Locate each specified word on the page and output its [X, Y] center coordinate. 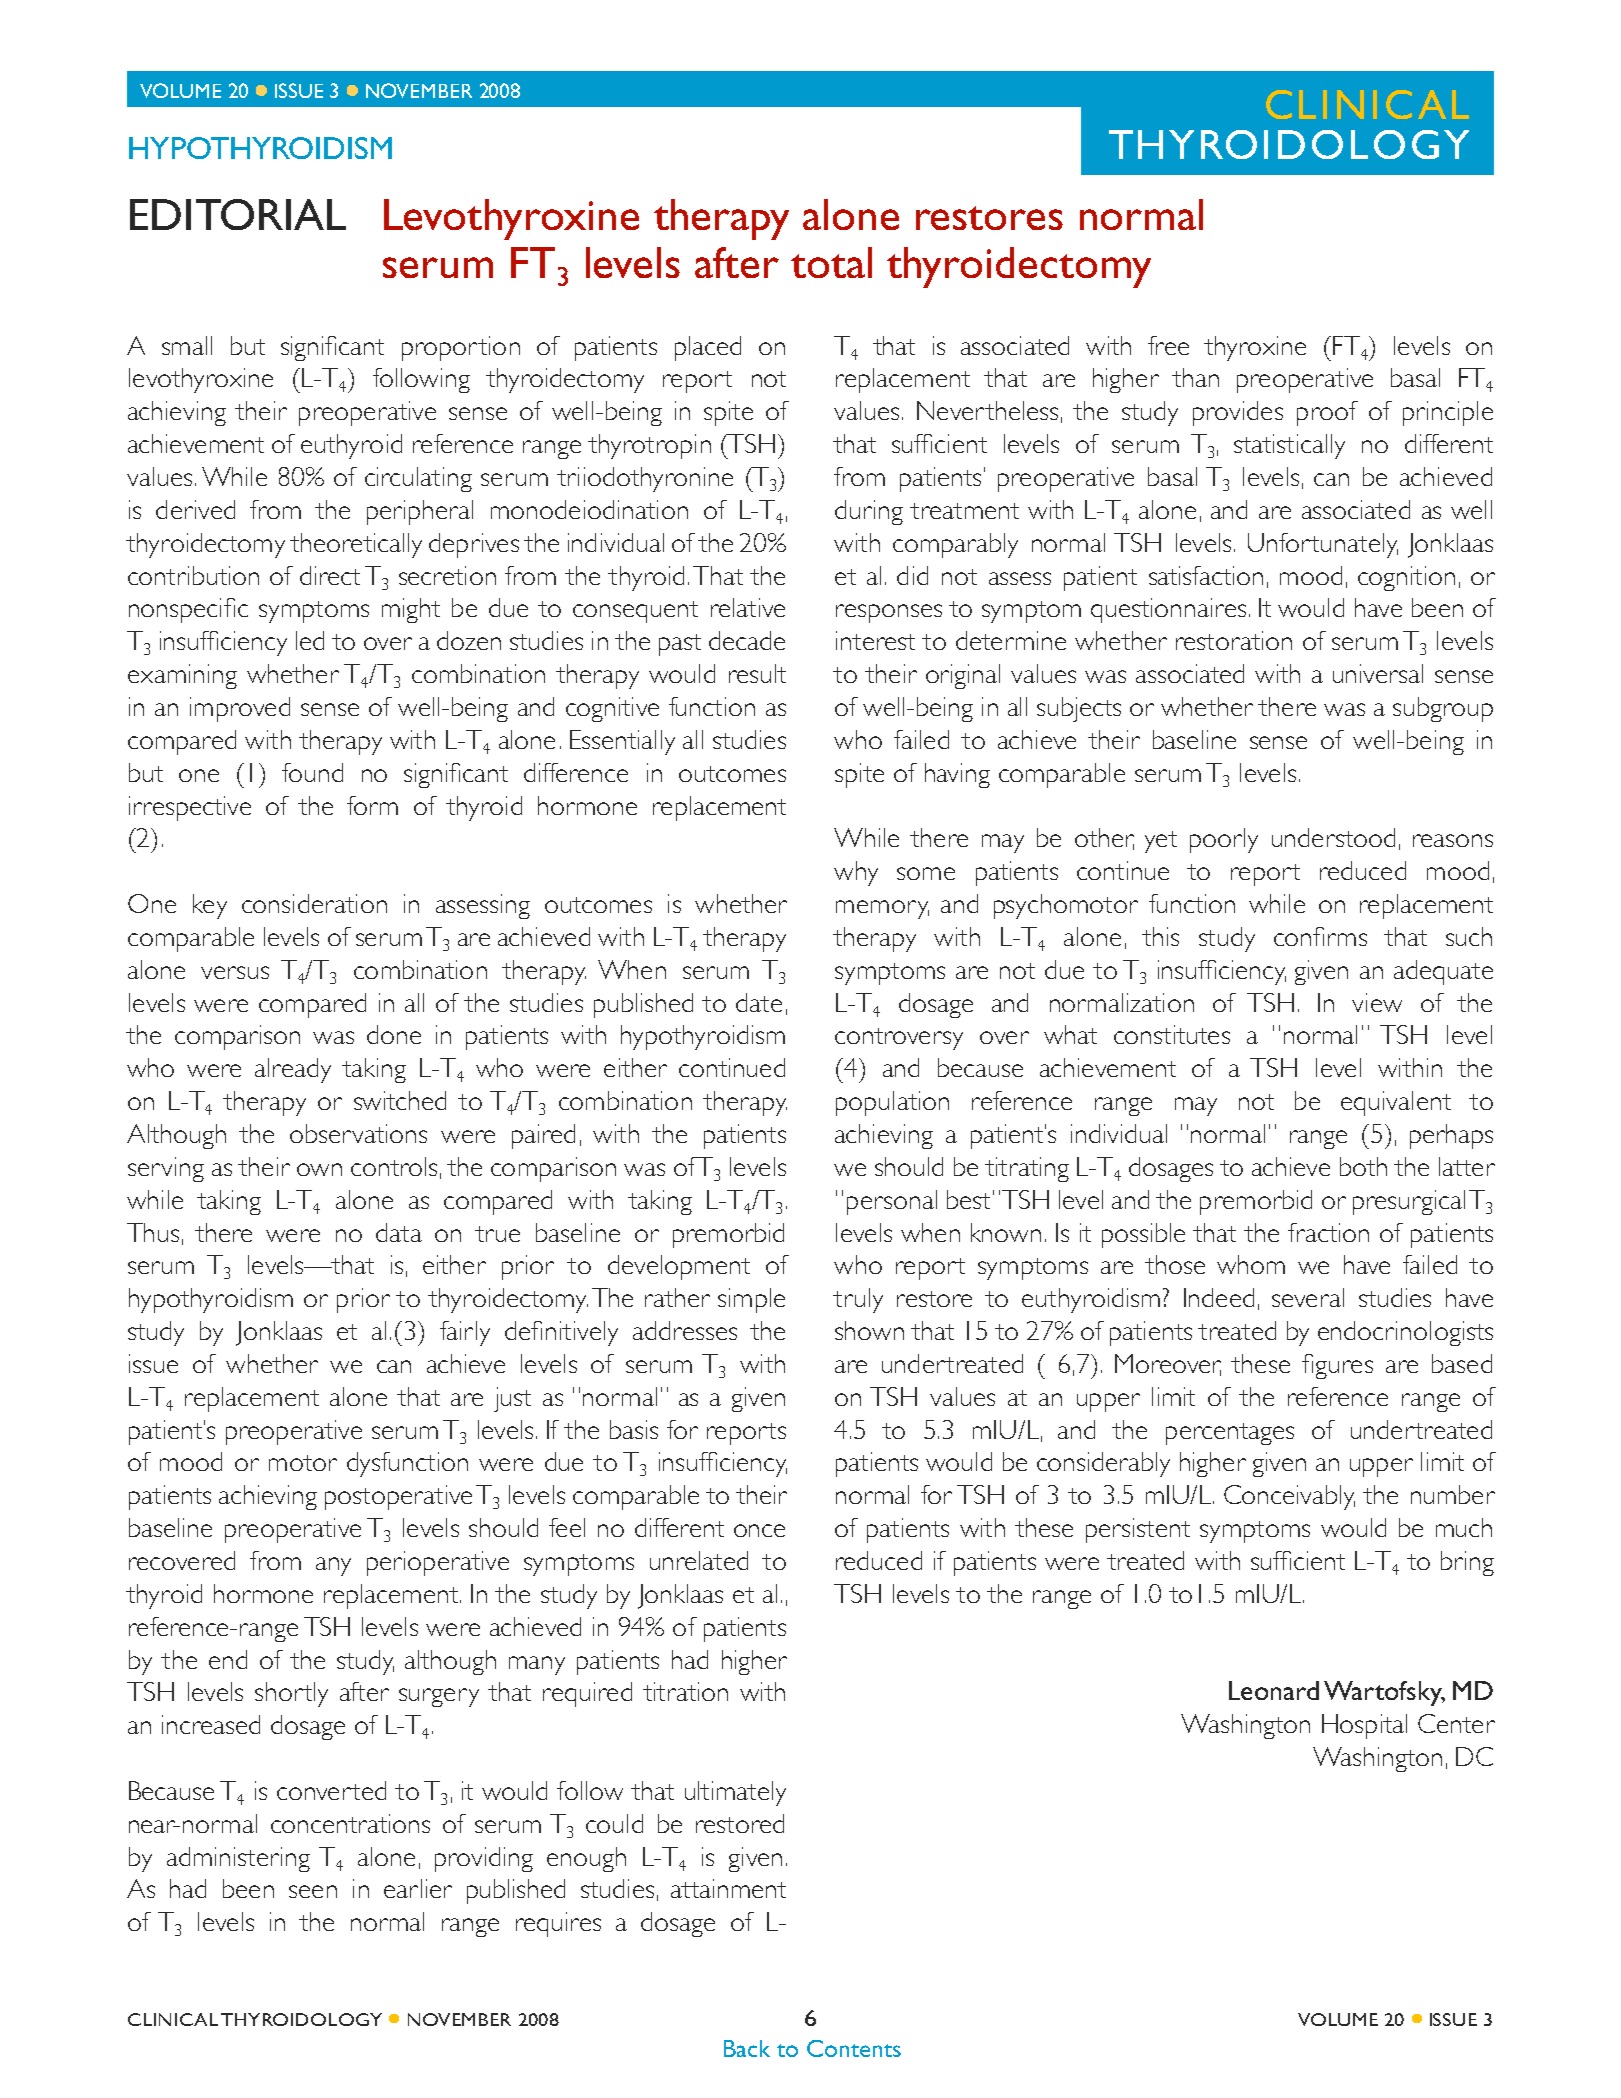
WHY [856, 873]
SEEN [313, 1891]
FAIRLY [465, 1333]
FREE [1168, 345]
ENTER [1466, 1725]
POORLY [1224, 840]
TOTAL [831, 262]
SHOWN [869, 1330]
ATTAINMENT [728, 1888]
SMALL [187, 345]
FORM [372, 805]
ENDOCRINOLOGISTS [1405, 1333]
